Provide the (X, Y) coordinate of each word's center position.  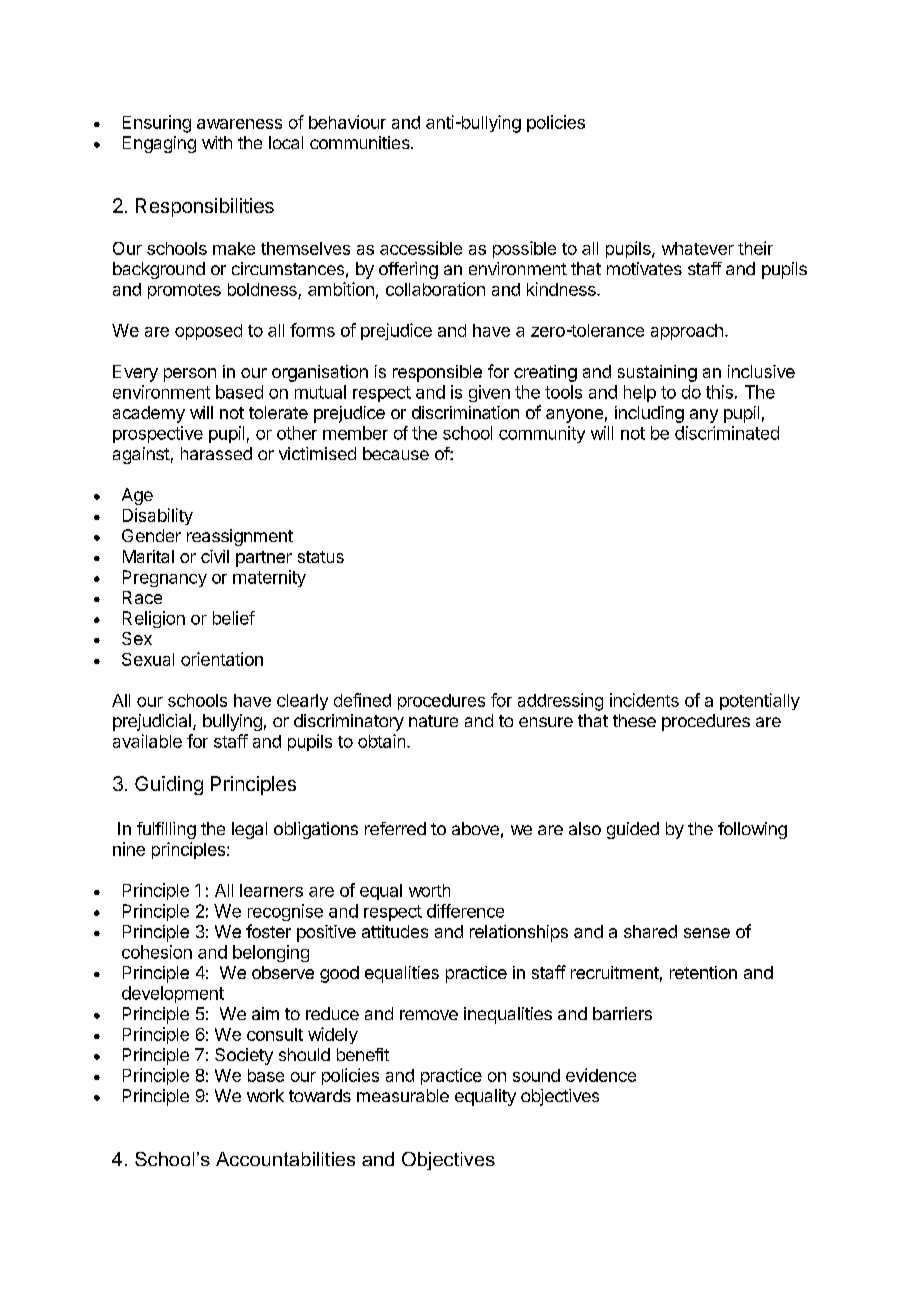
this (719, 392)
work (265, 1095)
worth (429, 890)
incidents (644, 700)
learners (271, 890)
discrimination (465, 412)
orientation (222, 659)
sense (707, 933)
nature (433, 721)
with (217, 142)
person (190, 375)
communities (361, 142)
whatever (698, 248)
